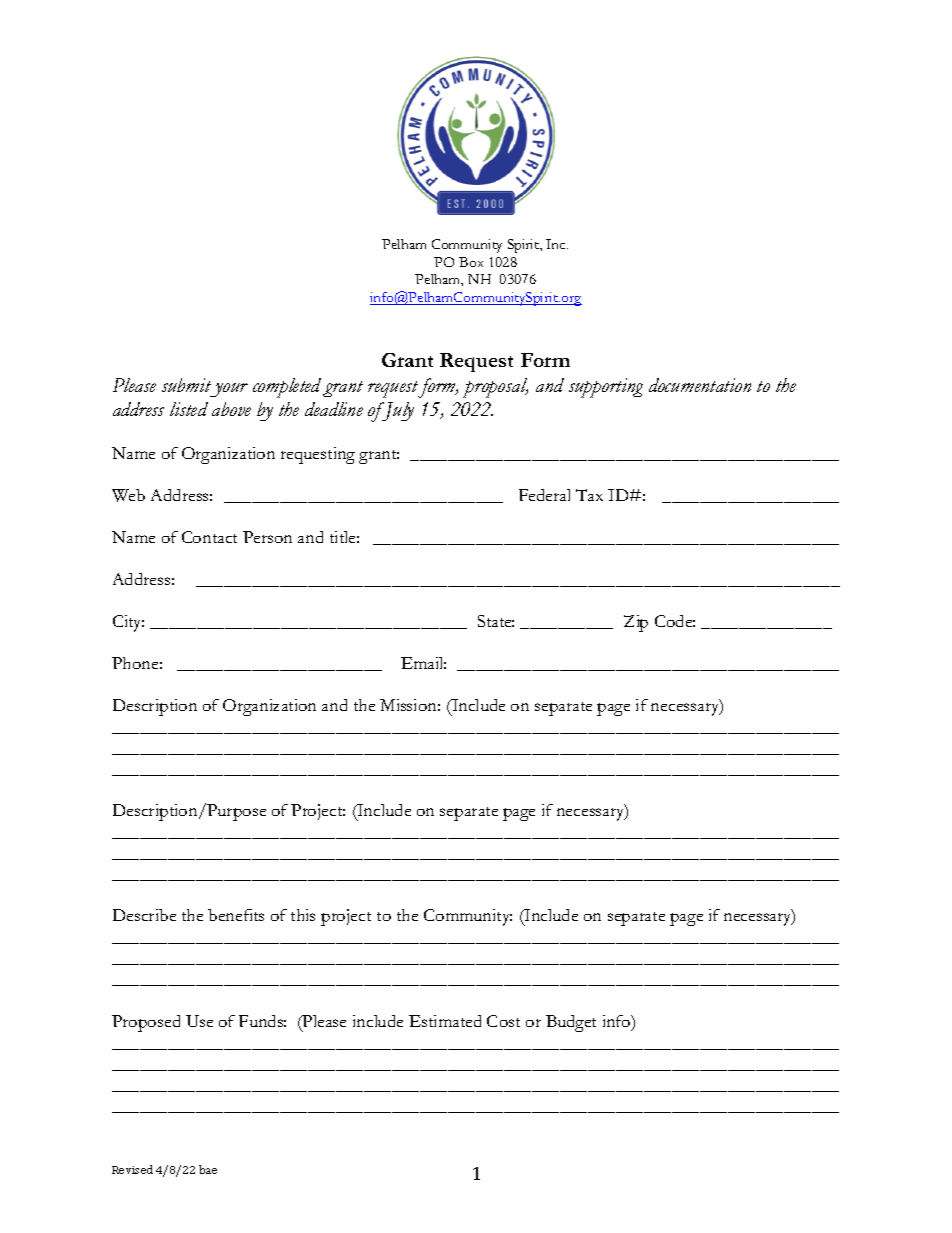 The image size is (952, 1233). Describe the element at coordinates (267, 537) in the screenshot. I see `Person` at that location.
